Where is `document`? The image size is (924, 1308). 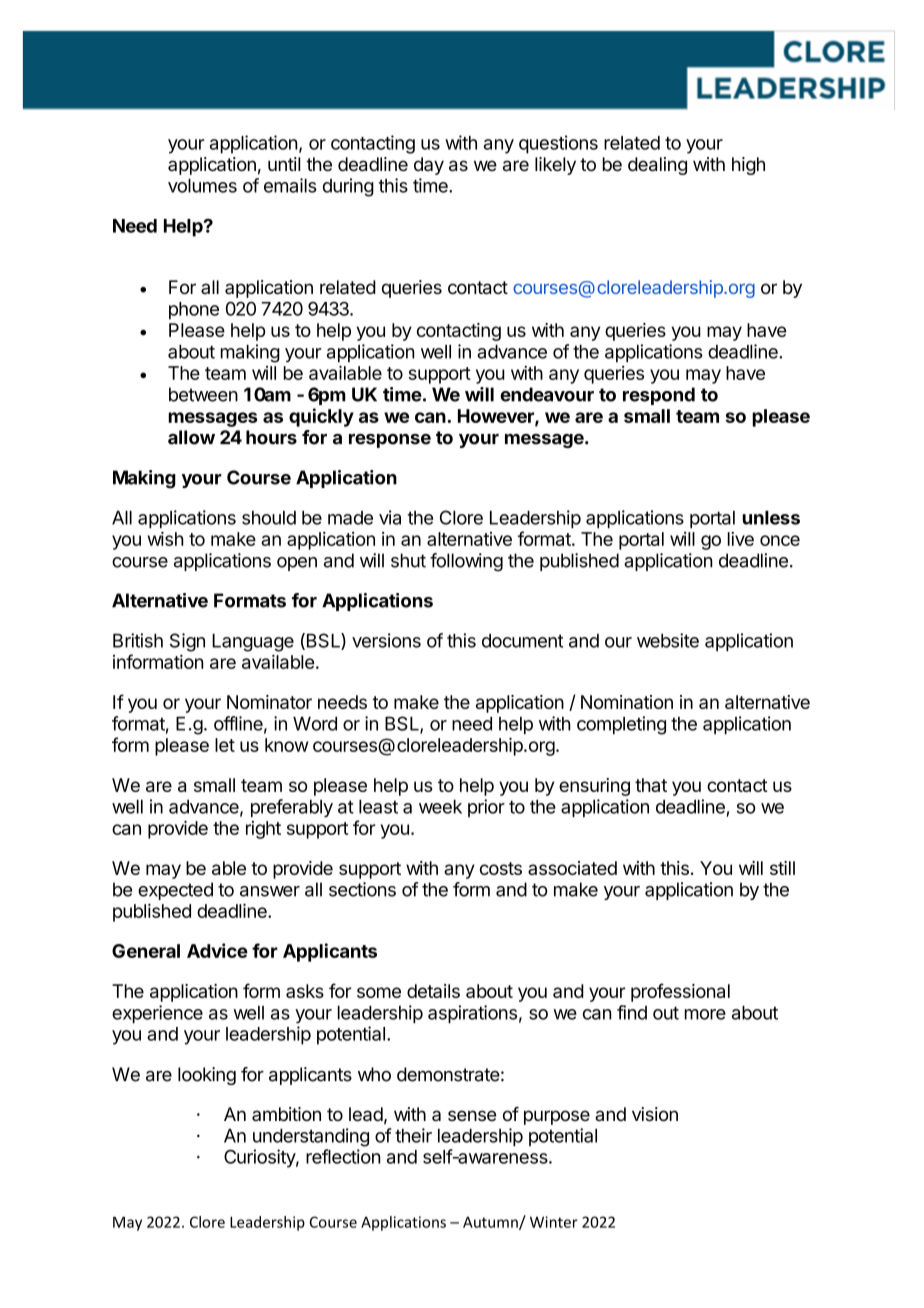 document is located at coordinates (522, 641).
